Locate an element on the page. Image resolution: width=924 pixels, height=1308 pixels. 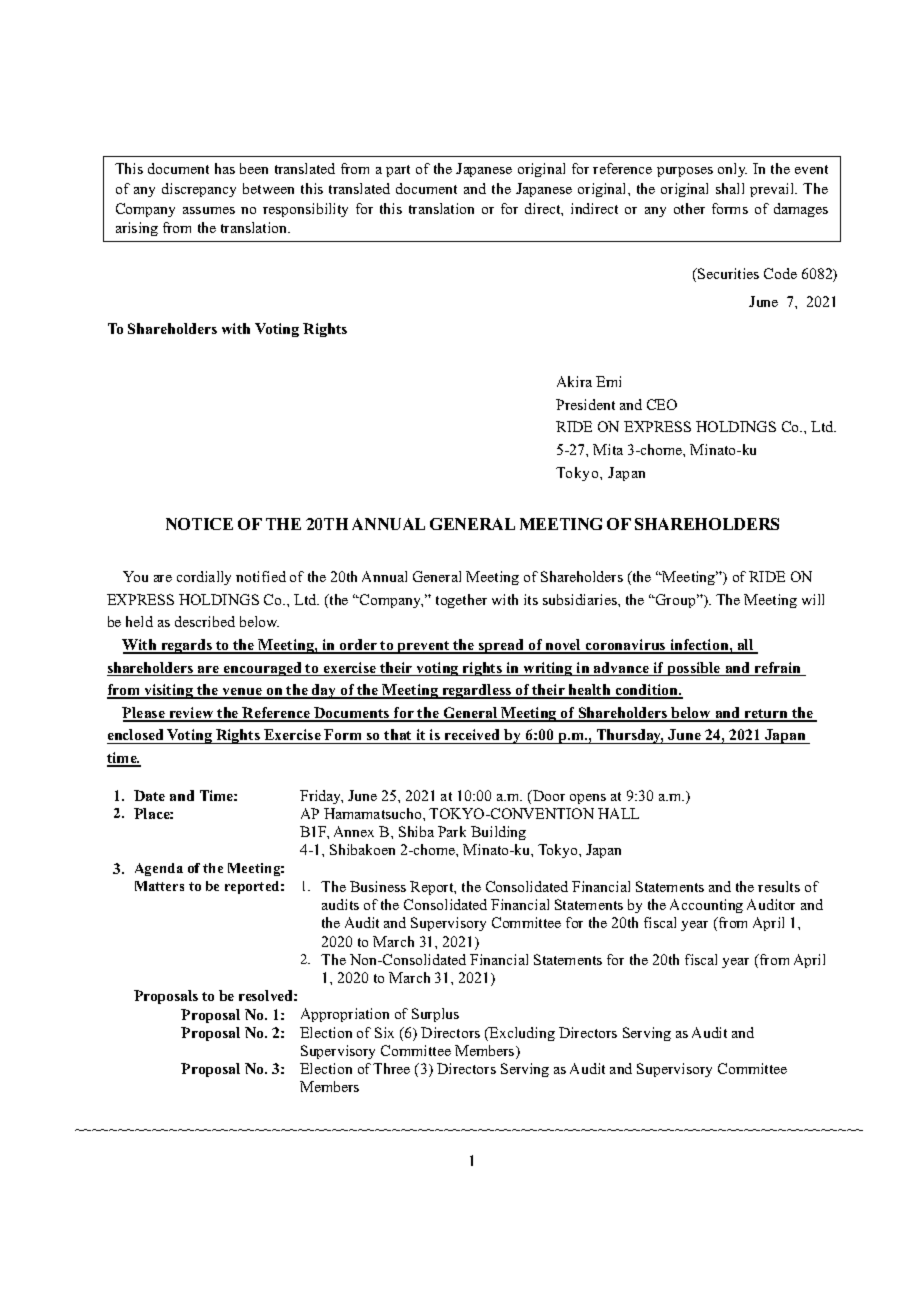
together is located at coordinates (461, 601).
